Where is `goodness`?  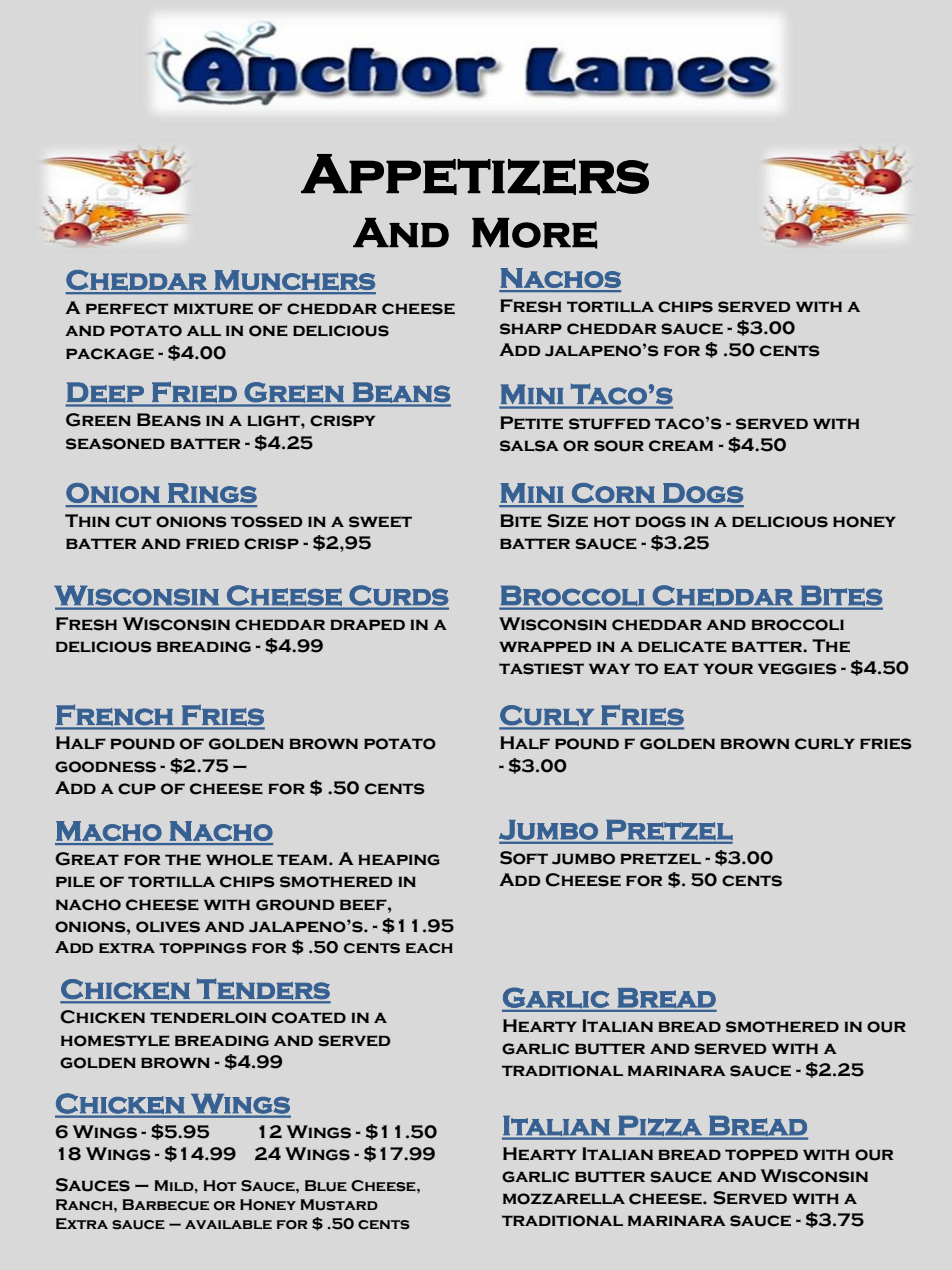
goodness is located at coordinates (105, 767).
